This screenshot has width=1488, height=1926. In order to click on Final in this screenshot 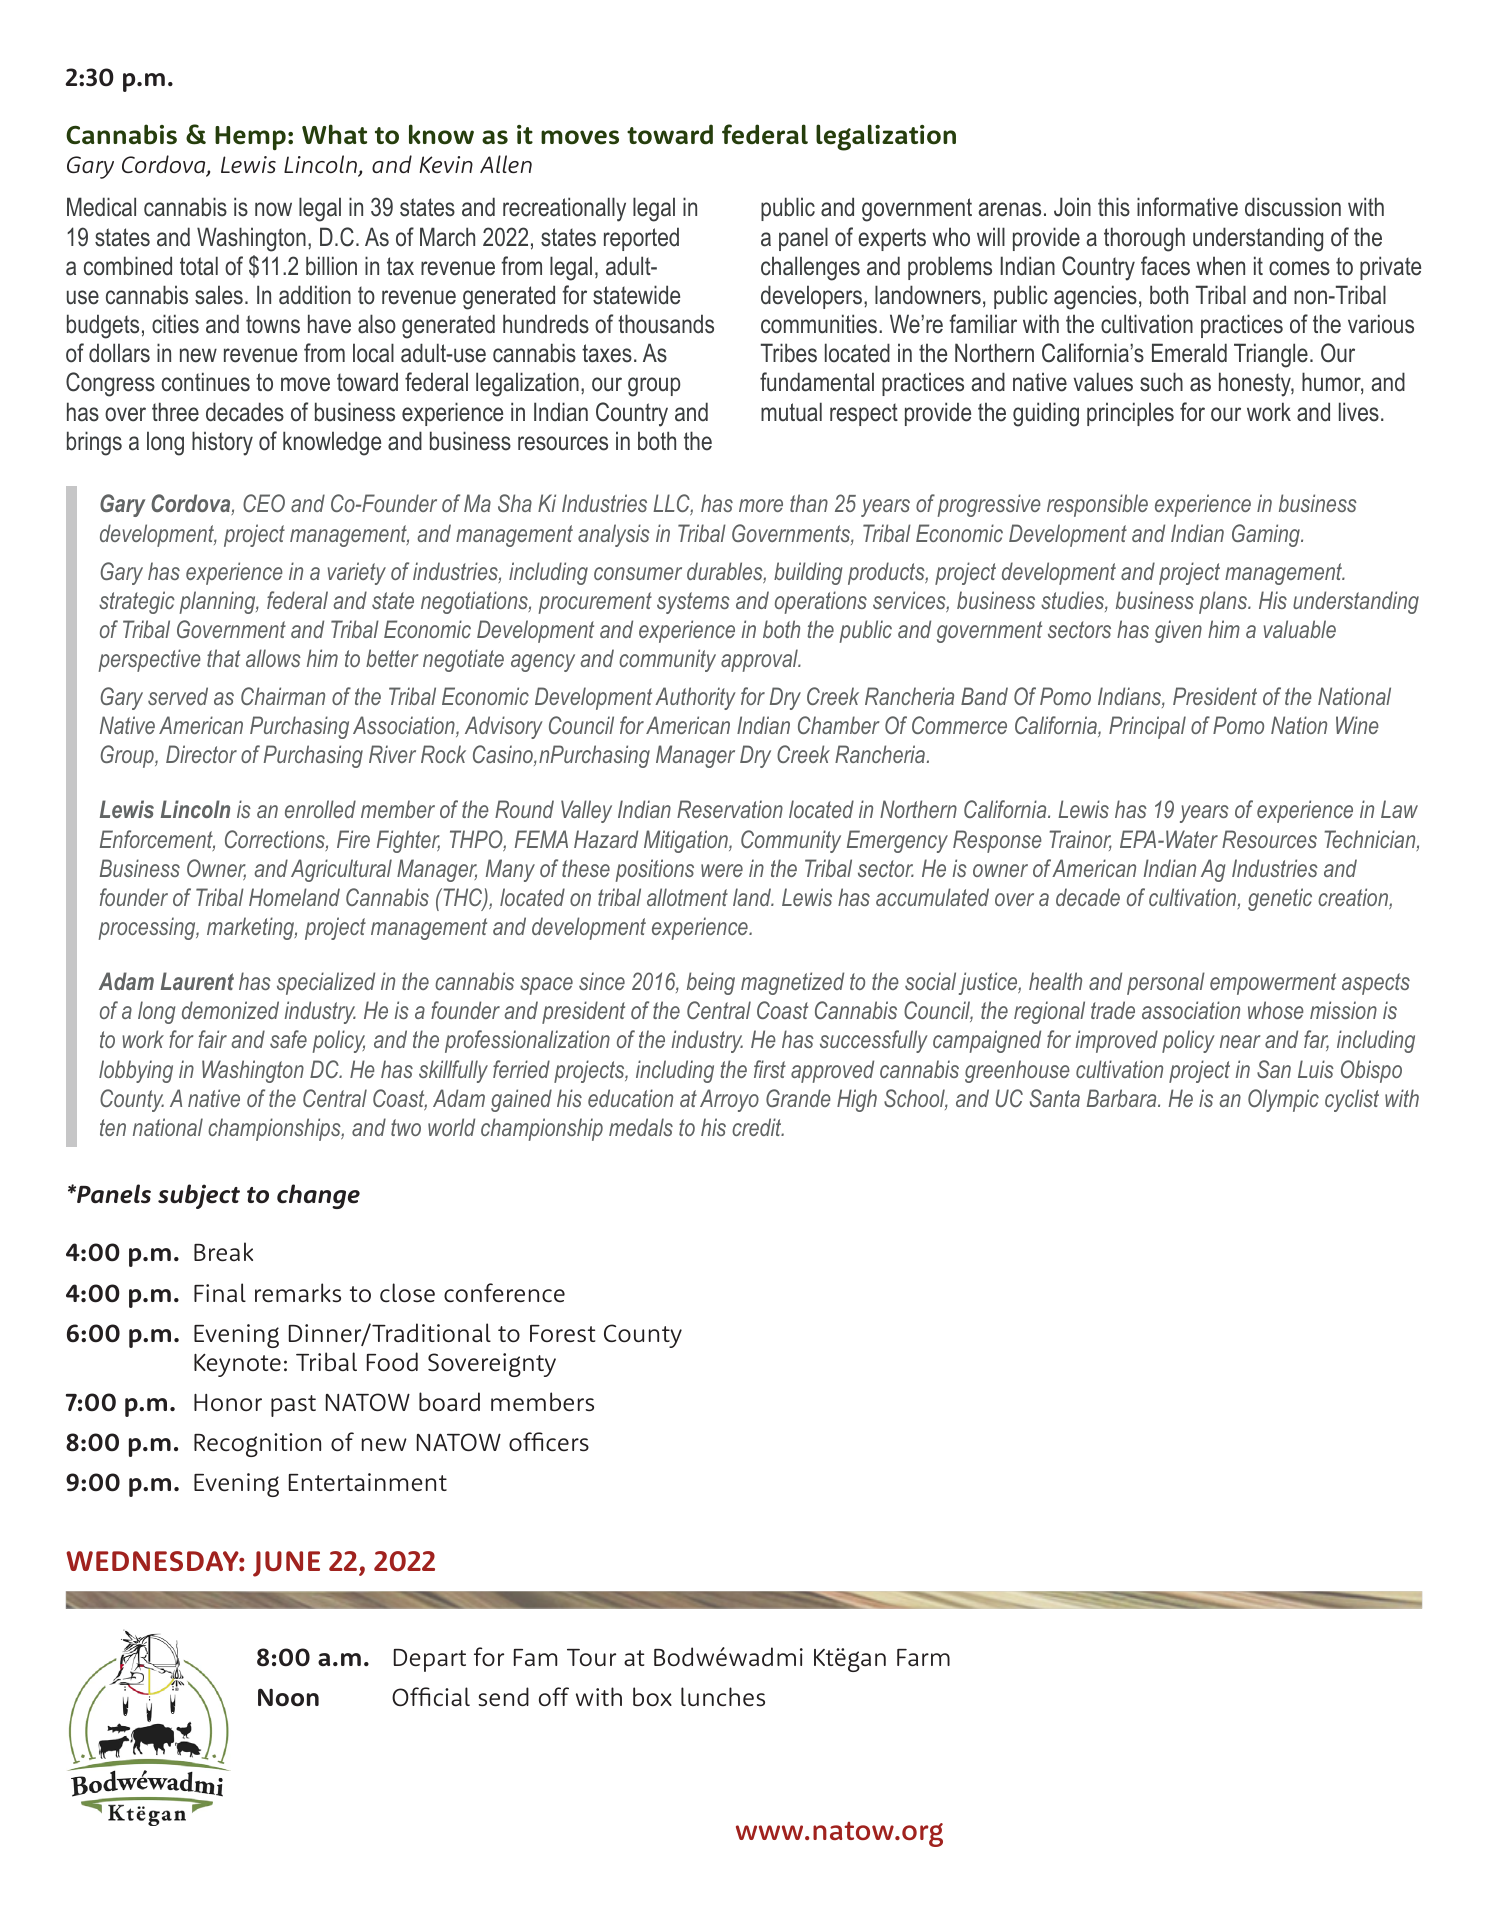, I will do `click(220, 1292)`.
